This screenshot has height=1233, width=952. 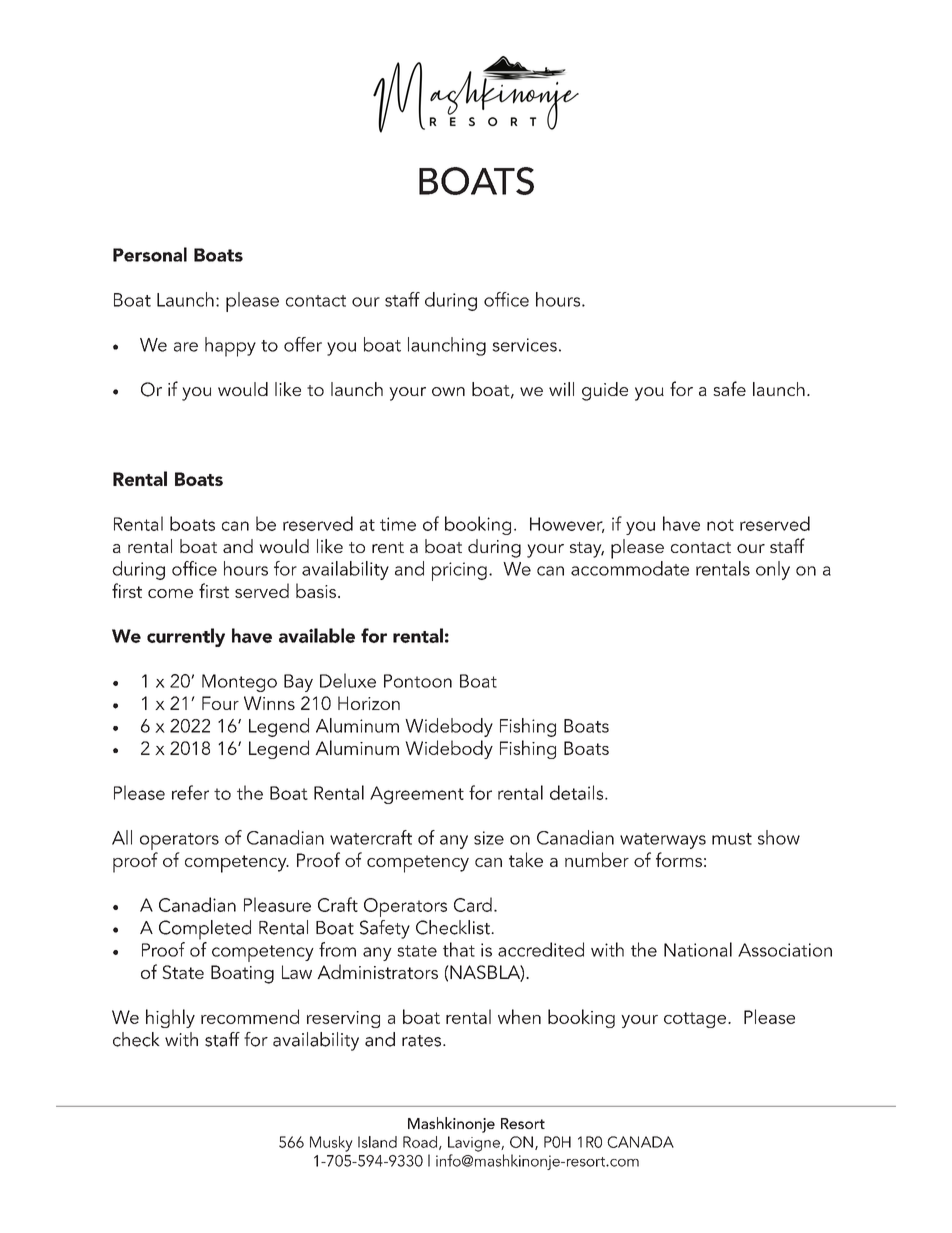 What do you see at coordinates (190, 792) in the screenshot?
I see `refer` at bounding box center [190, 792].
